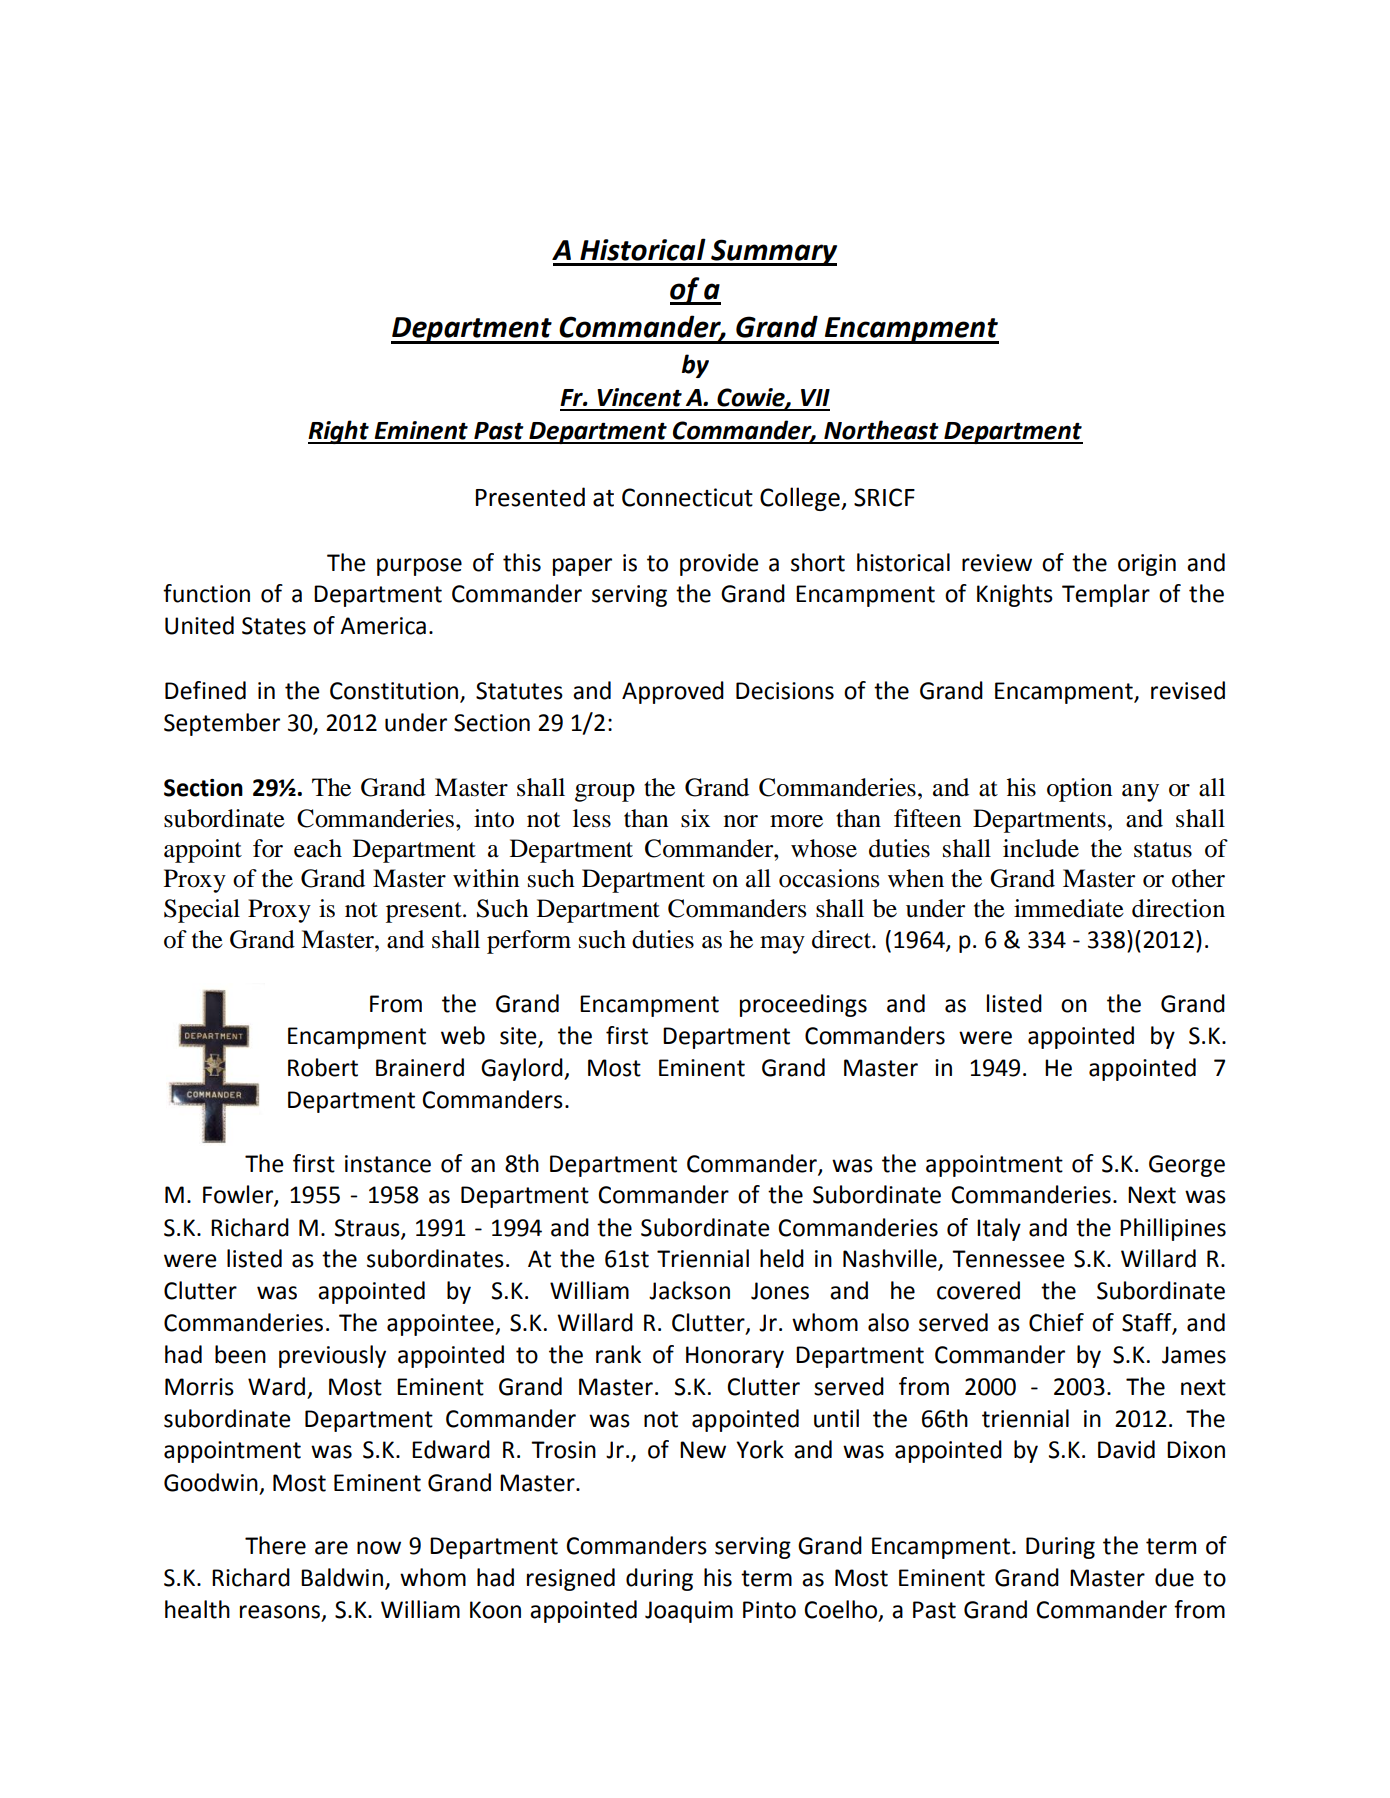 The width and height of the screenshot is (1390, 1798). I want to click on option, so click(1079, 790).
